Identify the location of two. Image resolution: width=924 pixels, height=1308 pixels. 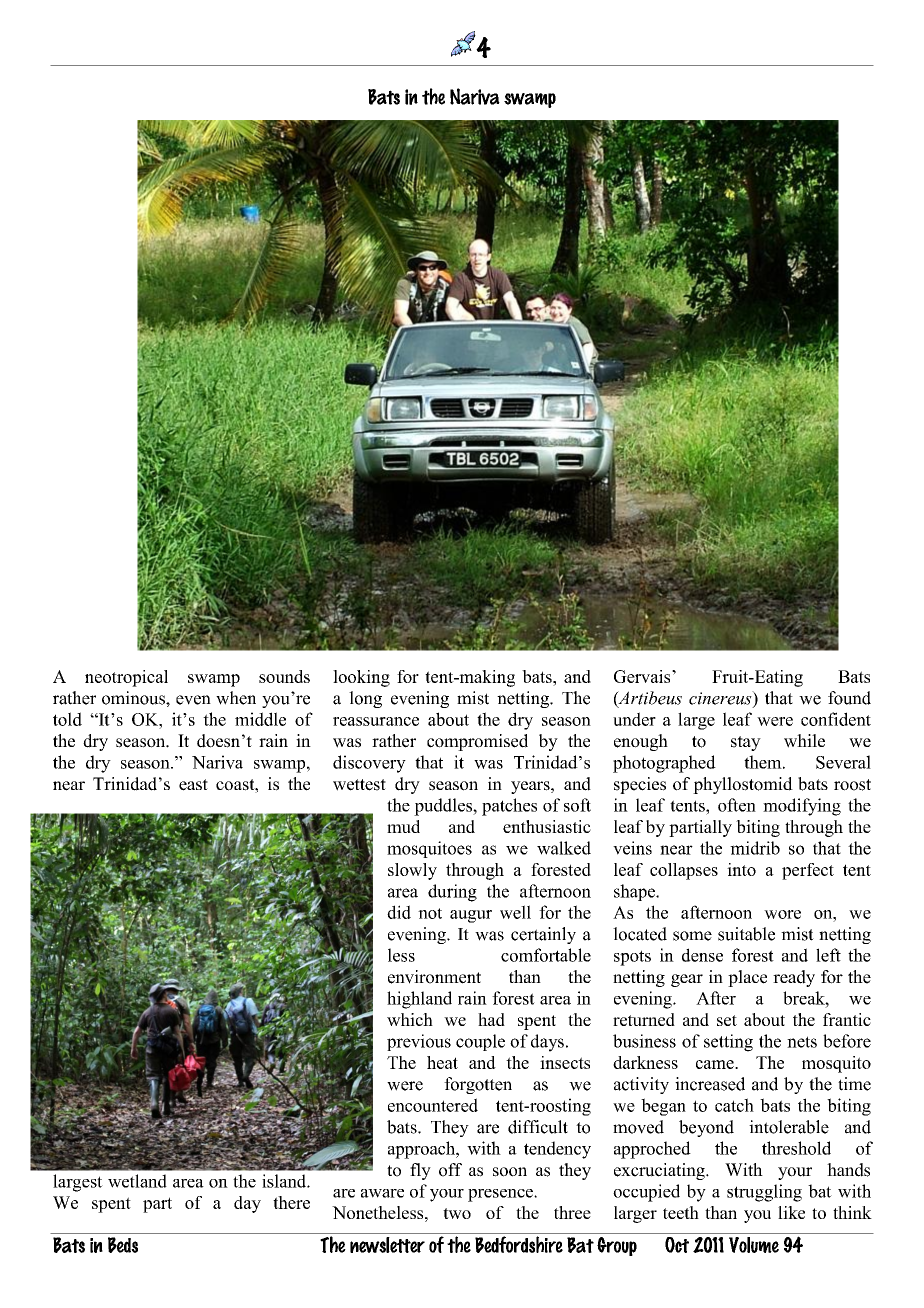
(457, 1213).
